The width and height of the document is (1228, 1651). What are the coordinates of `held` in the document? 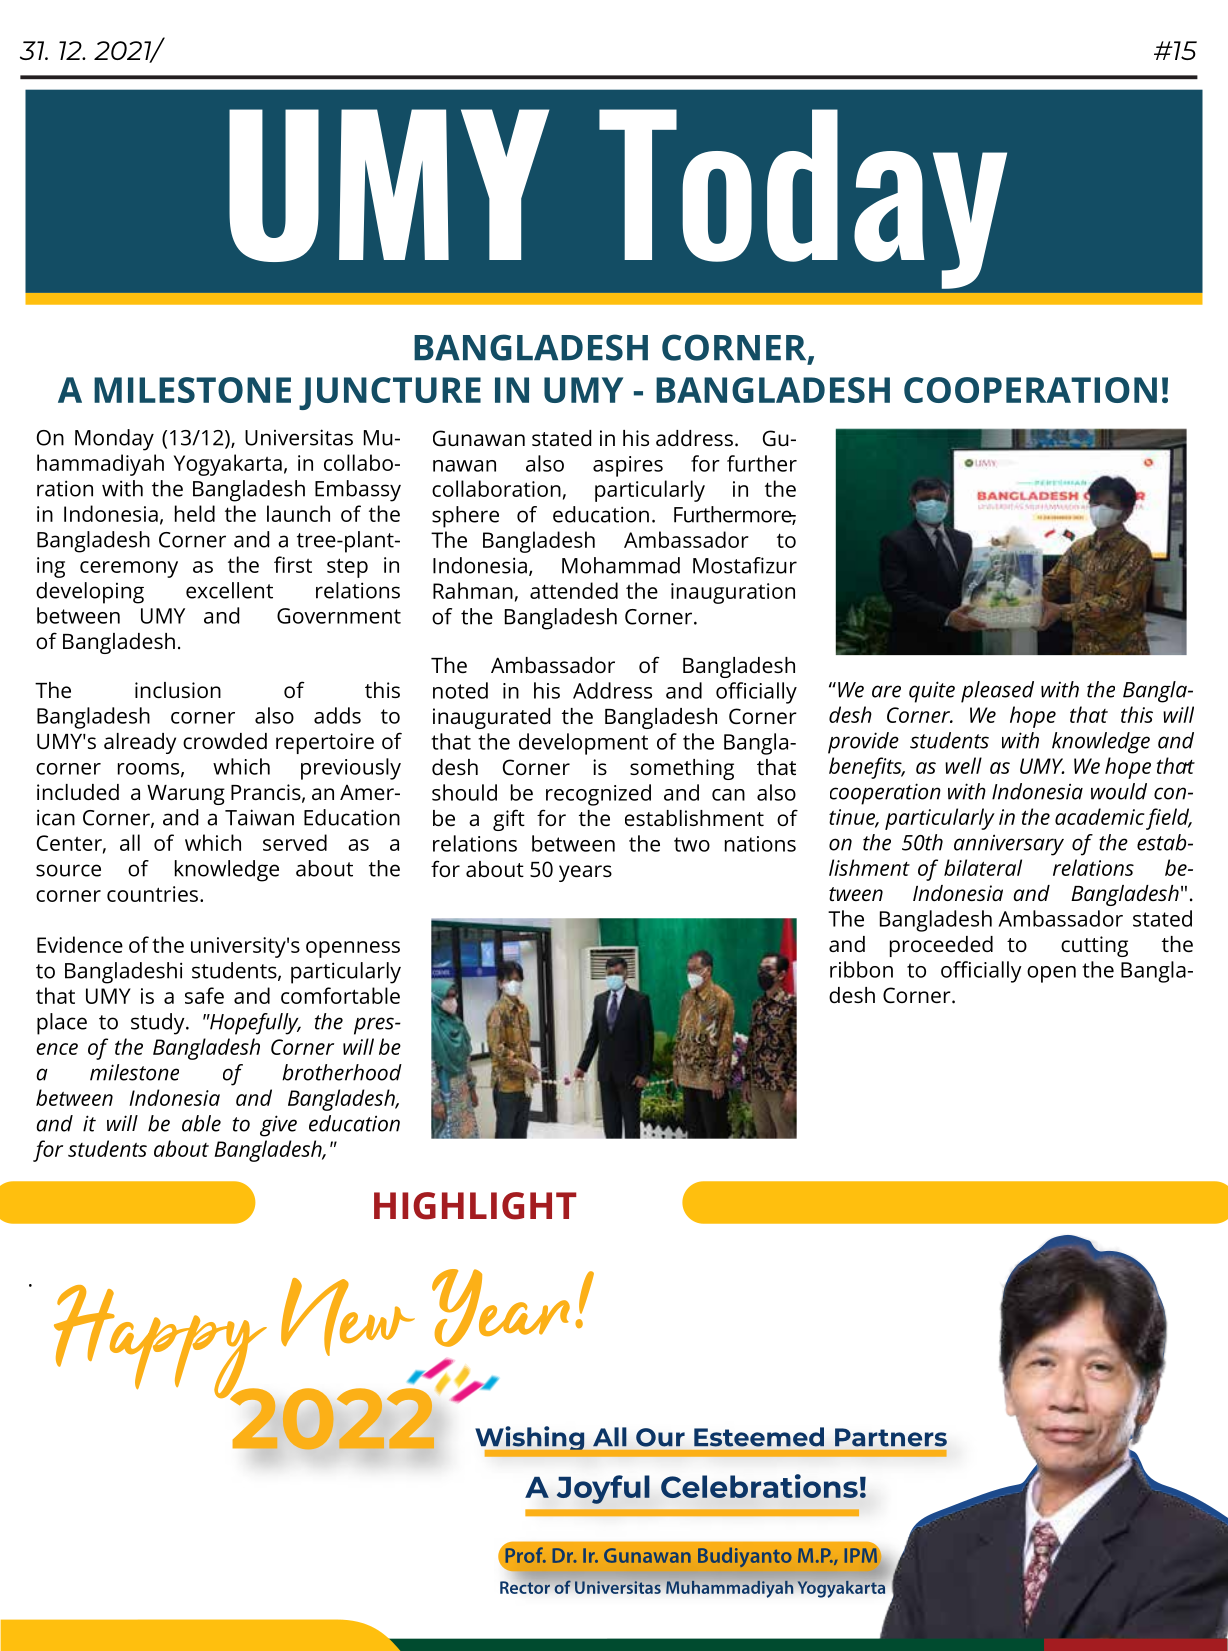 It's located at (195, 513).
